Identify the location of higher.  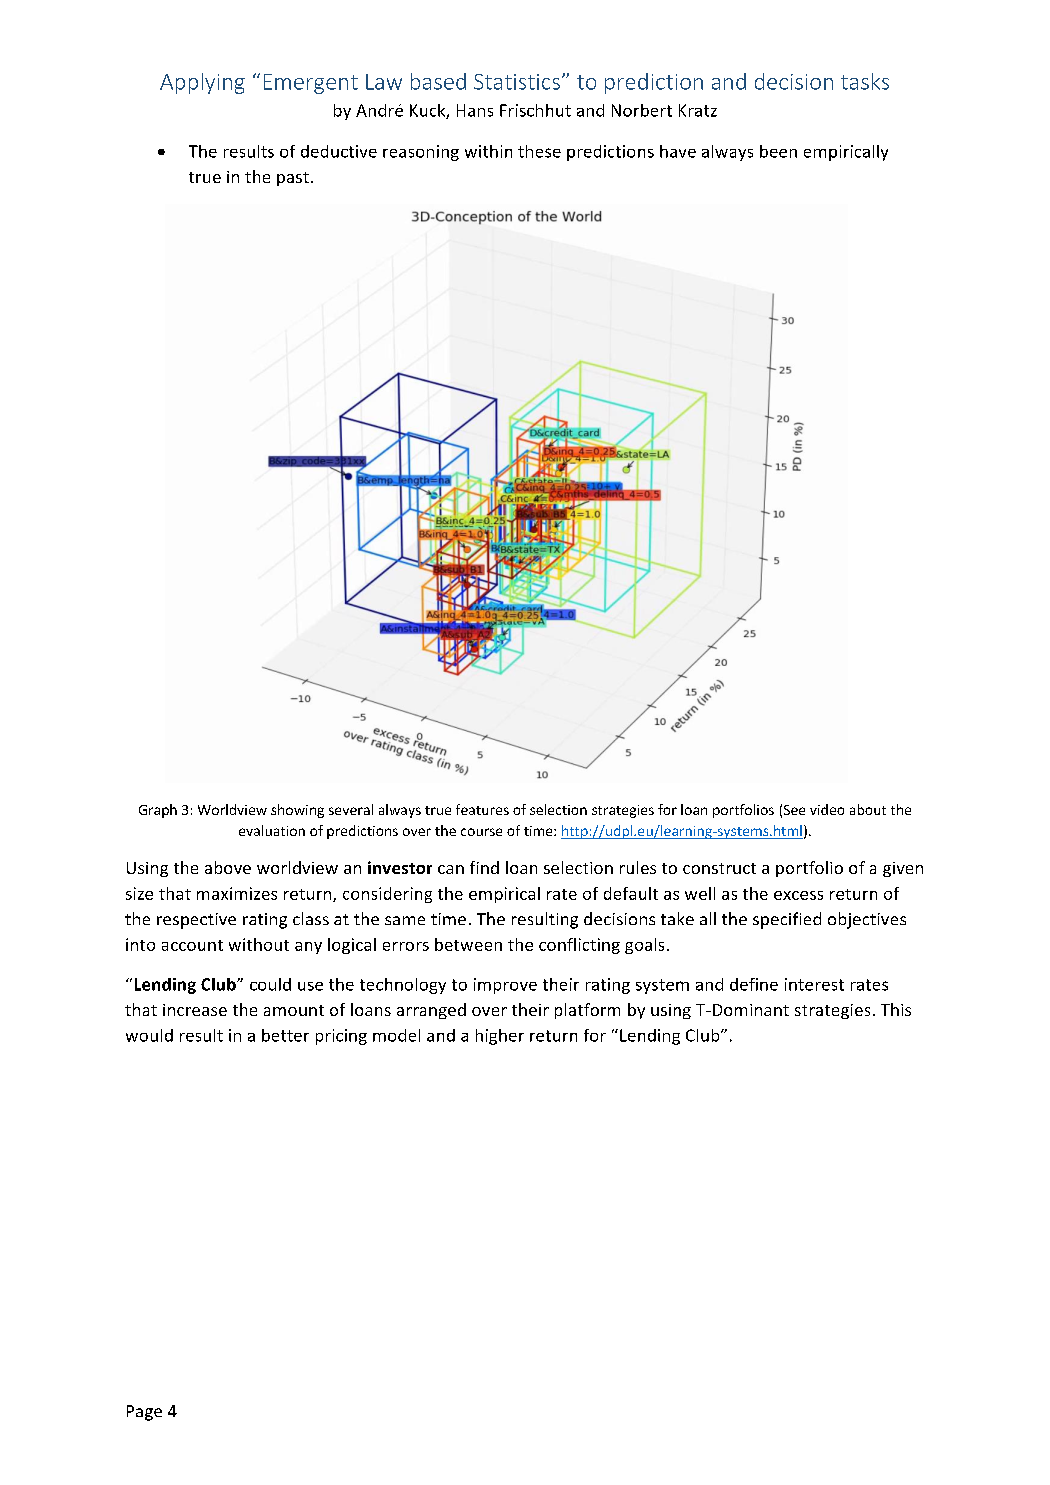
(500, 1037).
